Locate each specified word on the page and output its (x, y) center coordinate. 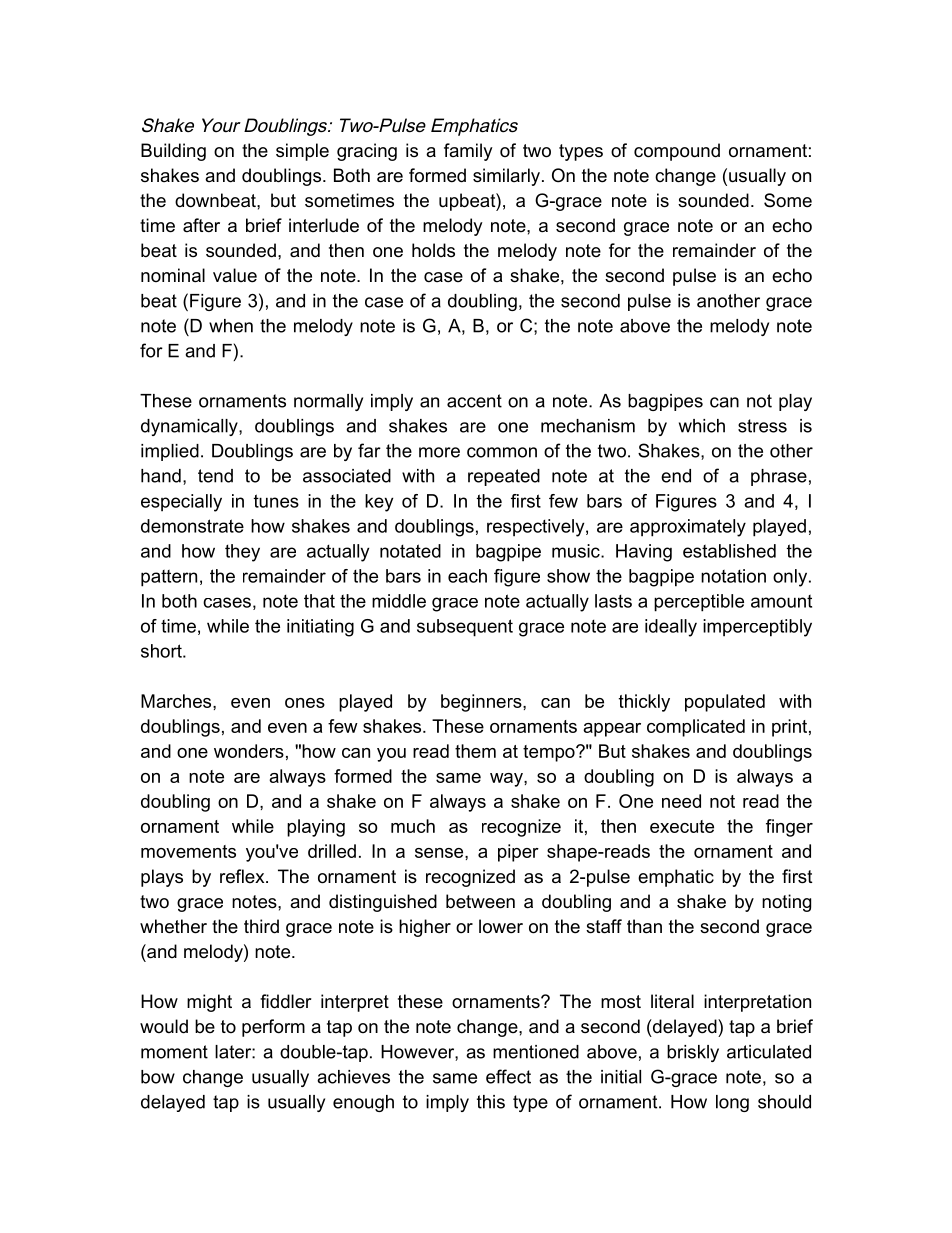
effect (508, 1076)
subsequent (465, 628)
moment (174, 1052)
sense (440, 853)
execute (682, 826)
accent (474, 401)
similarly (508, 177)
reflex (243, 876)
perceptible (699, 603)
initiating (320, 628)
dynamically (190, 427)
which (702, 426)
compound (677, 152)
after (201, 225)
